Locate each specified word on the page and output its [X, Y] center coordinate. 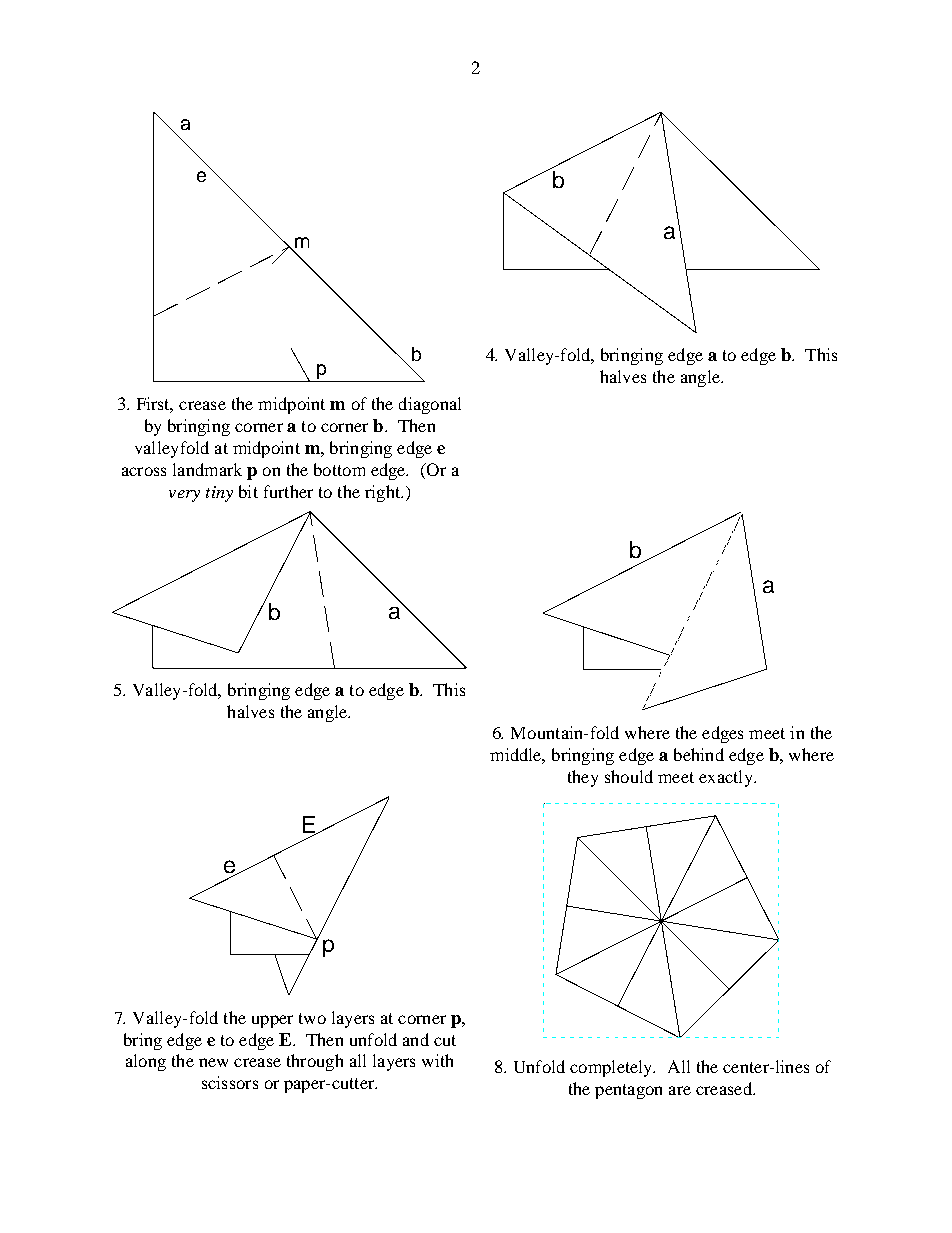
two [312, 1018]
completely [612, 1068]
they [583, 778]
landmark [207, 469]
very [184, 496]
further [288, 491]
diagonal [430, 405]
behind [699, 754]
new [213, 1062]
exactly [727, 778]
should [629, 776]
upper [272, 1021]
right [384, 493]
